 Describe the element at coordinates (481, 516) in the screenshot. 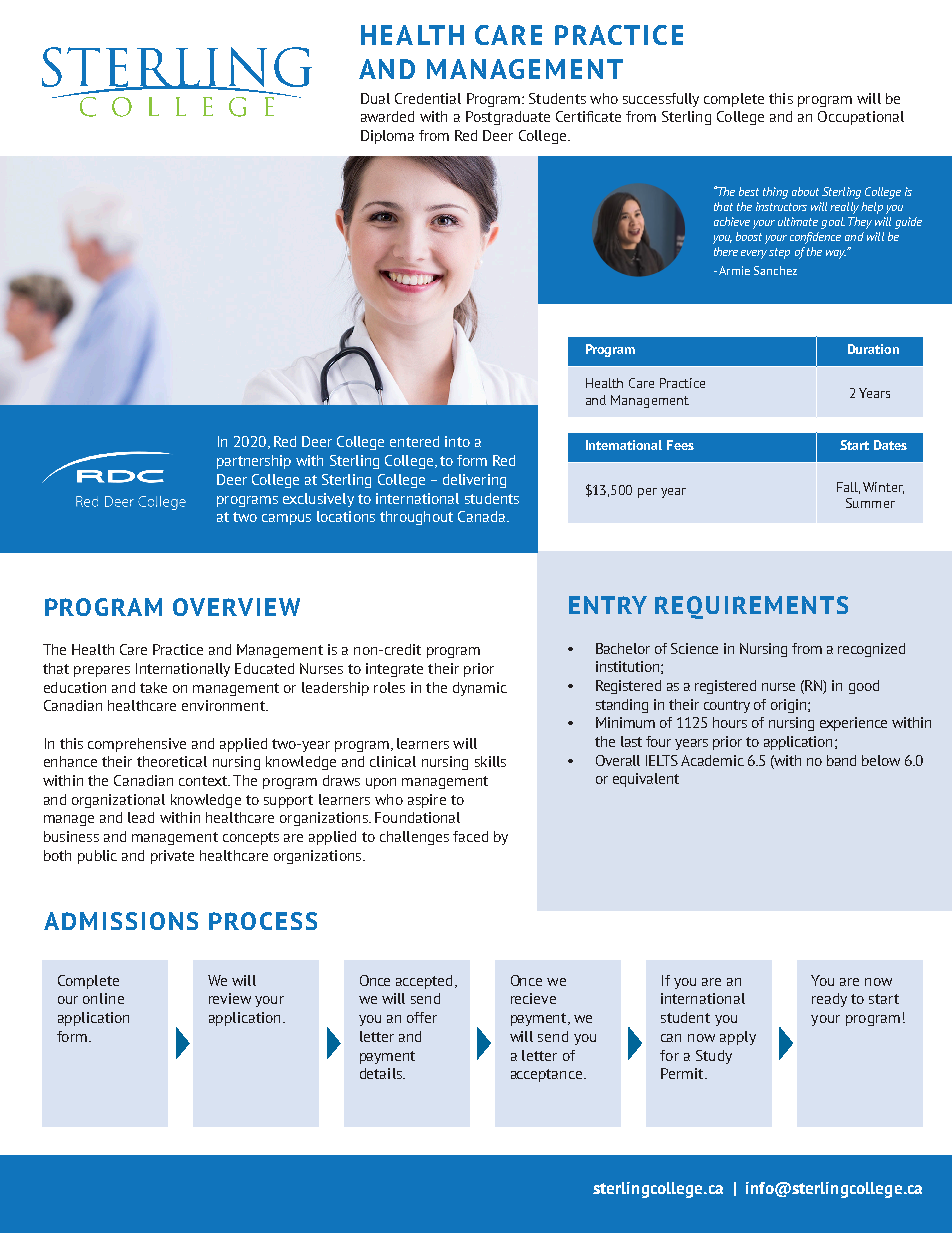

I see `Canada` at that location.
